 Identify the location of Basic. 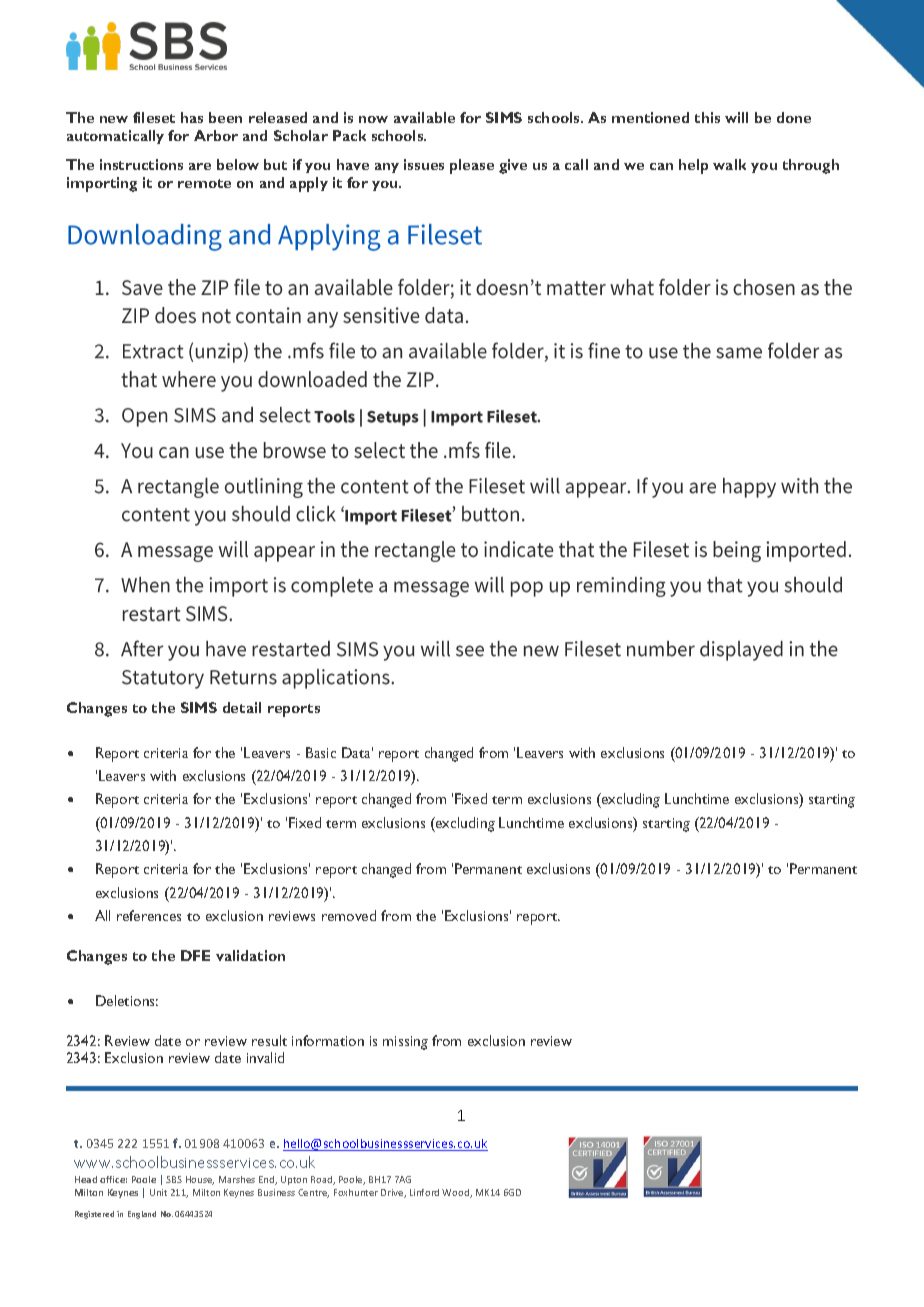
(321, 752).
